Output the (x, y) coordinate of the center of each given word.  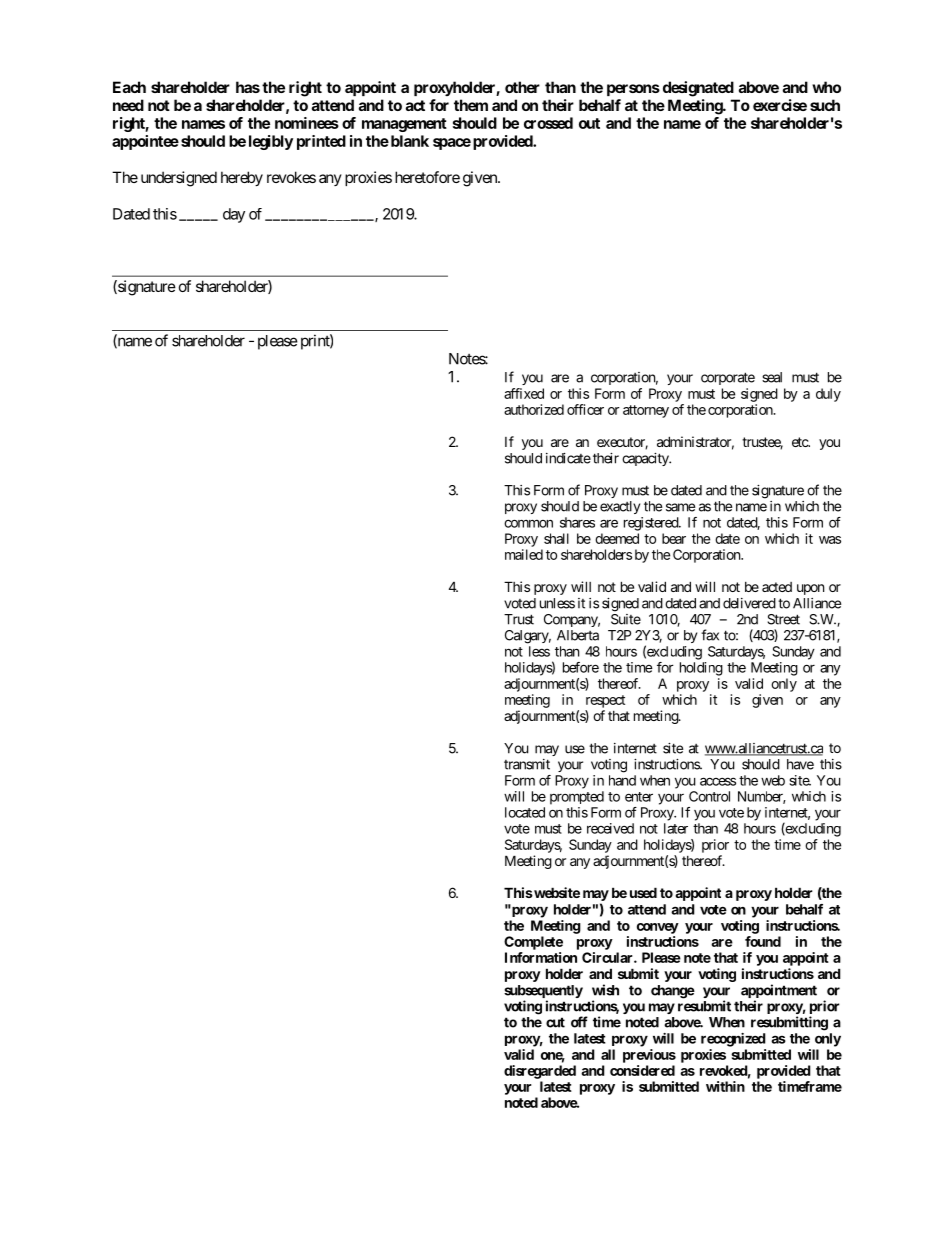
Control (709, 796)
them (471, 105)
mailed (524, 554)
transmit (527, 764)
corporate (728, 378)
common (528, 523)
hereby (242, 178)
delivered (749, 603)
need (128, 105)
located (525, 812)
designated (698, 89)
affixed (524, 393)
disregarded (540, 1072)
